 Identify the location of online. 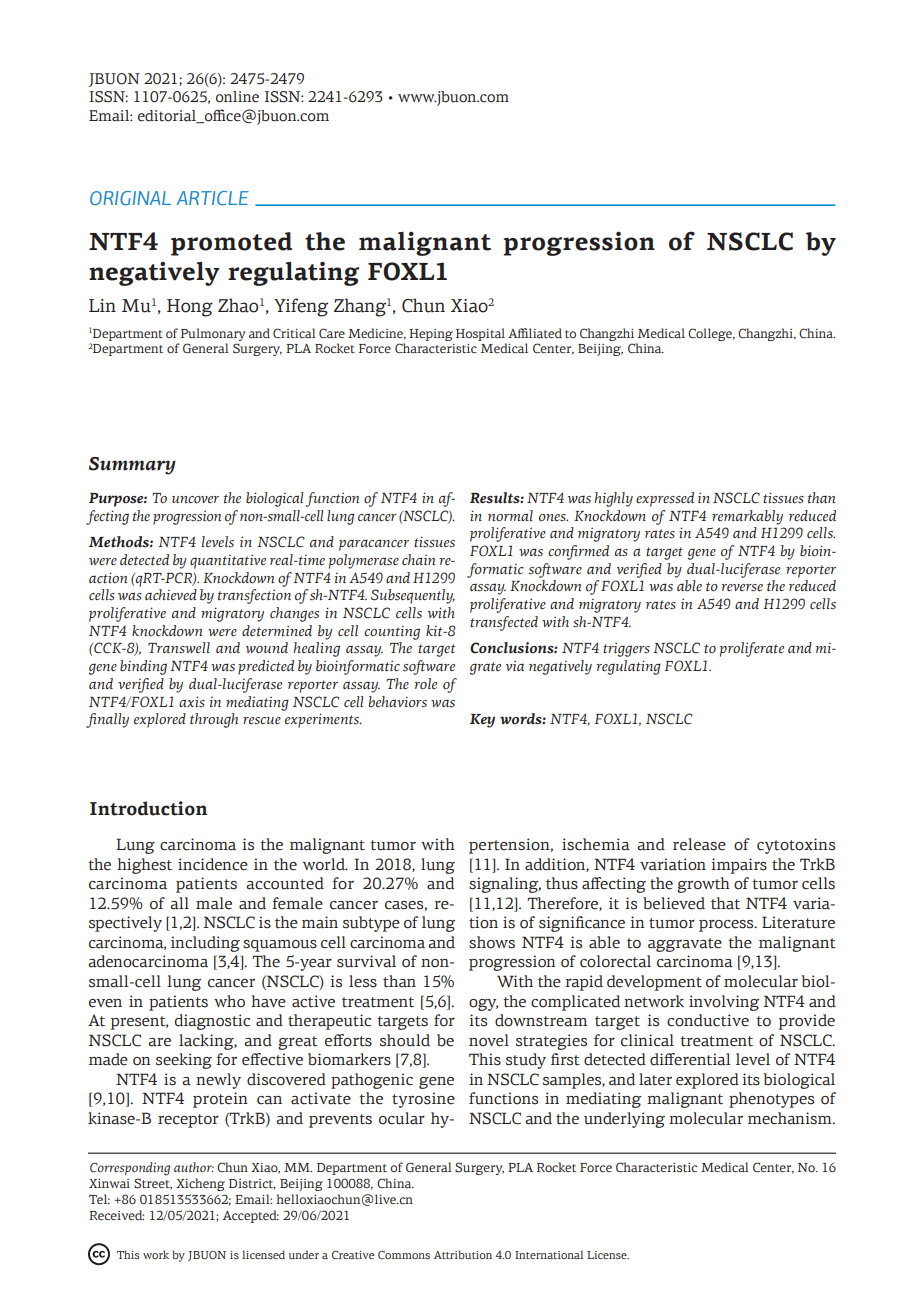
(237, 97).
